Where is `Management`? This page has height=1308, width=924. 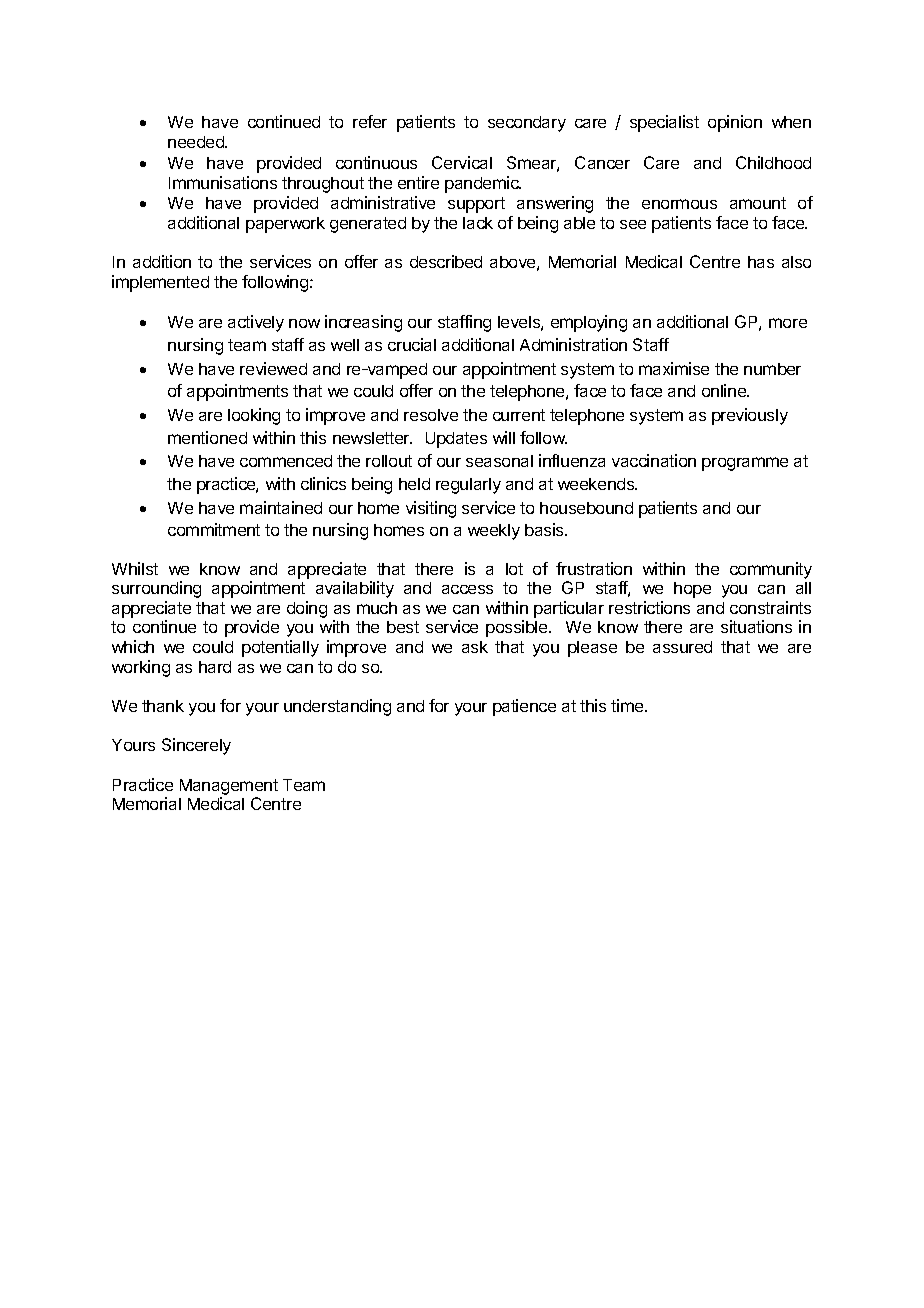 Management is located at coordinates (229, 788).
